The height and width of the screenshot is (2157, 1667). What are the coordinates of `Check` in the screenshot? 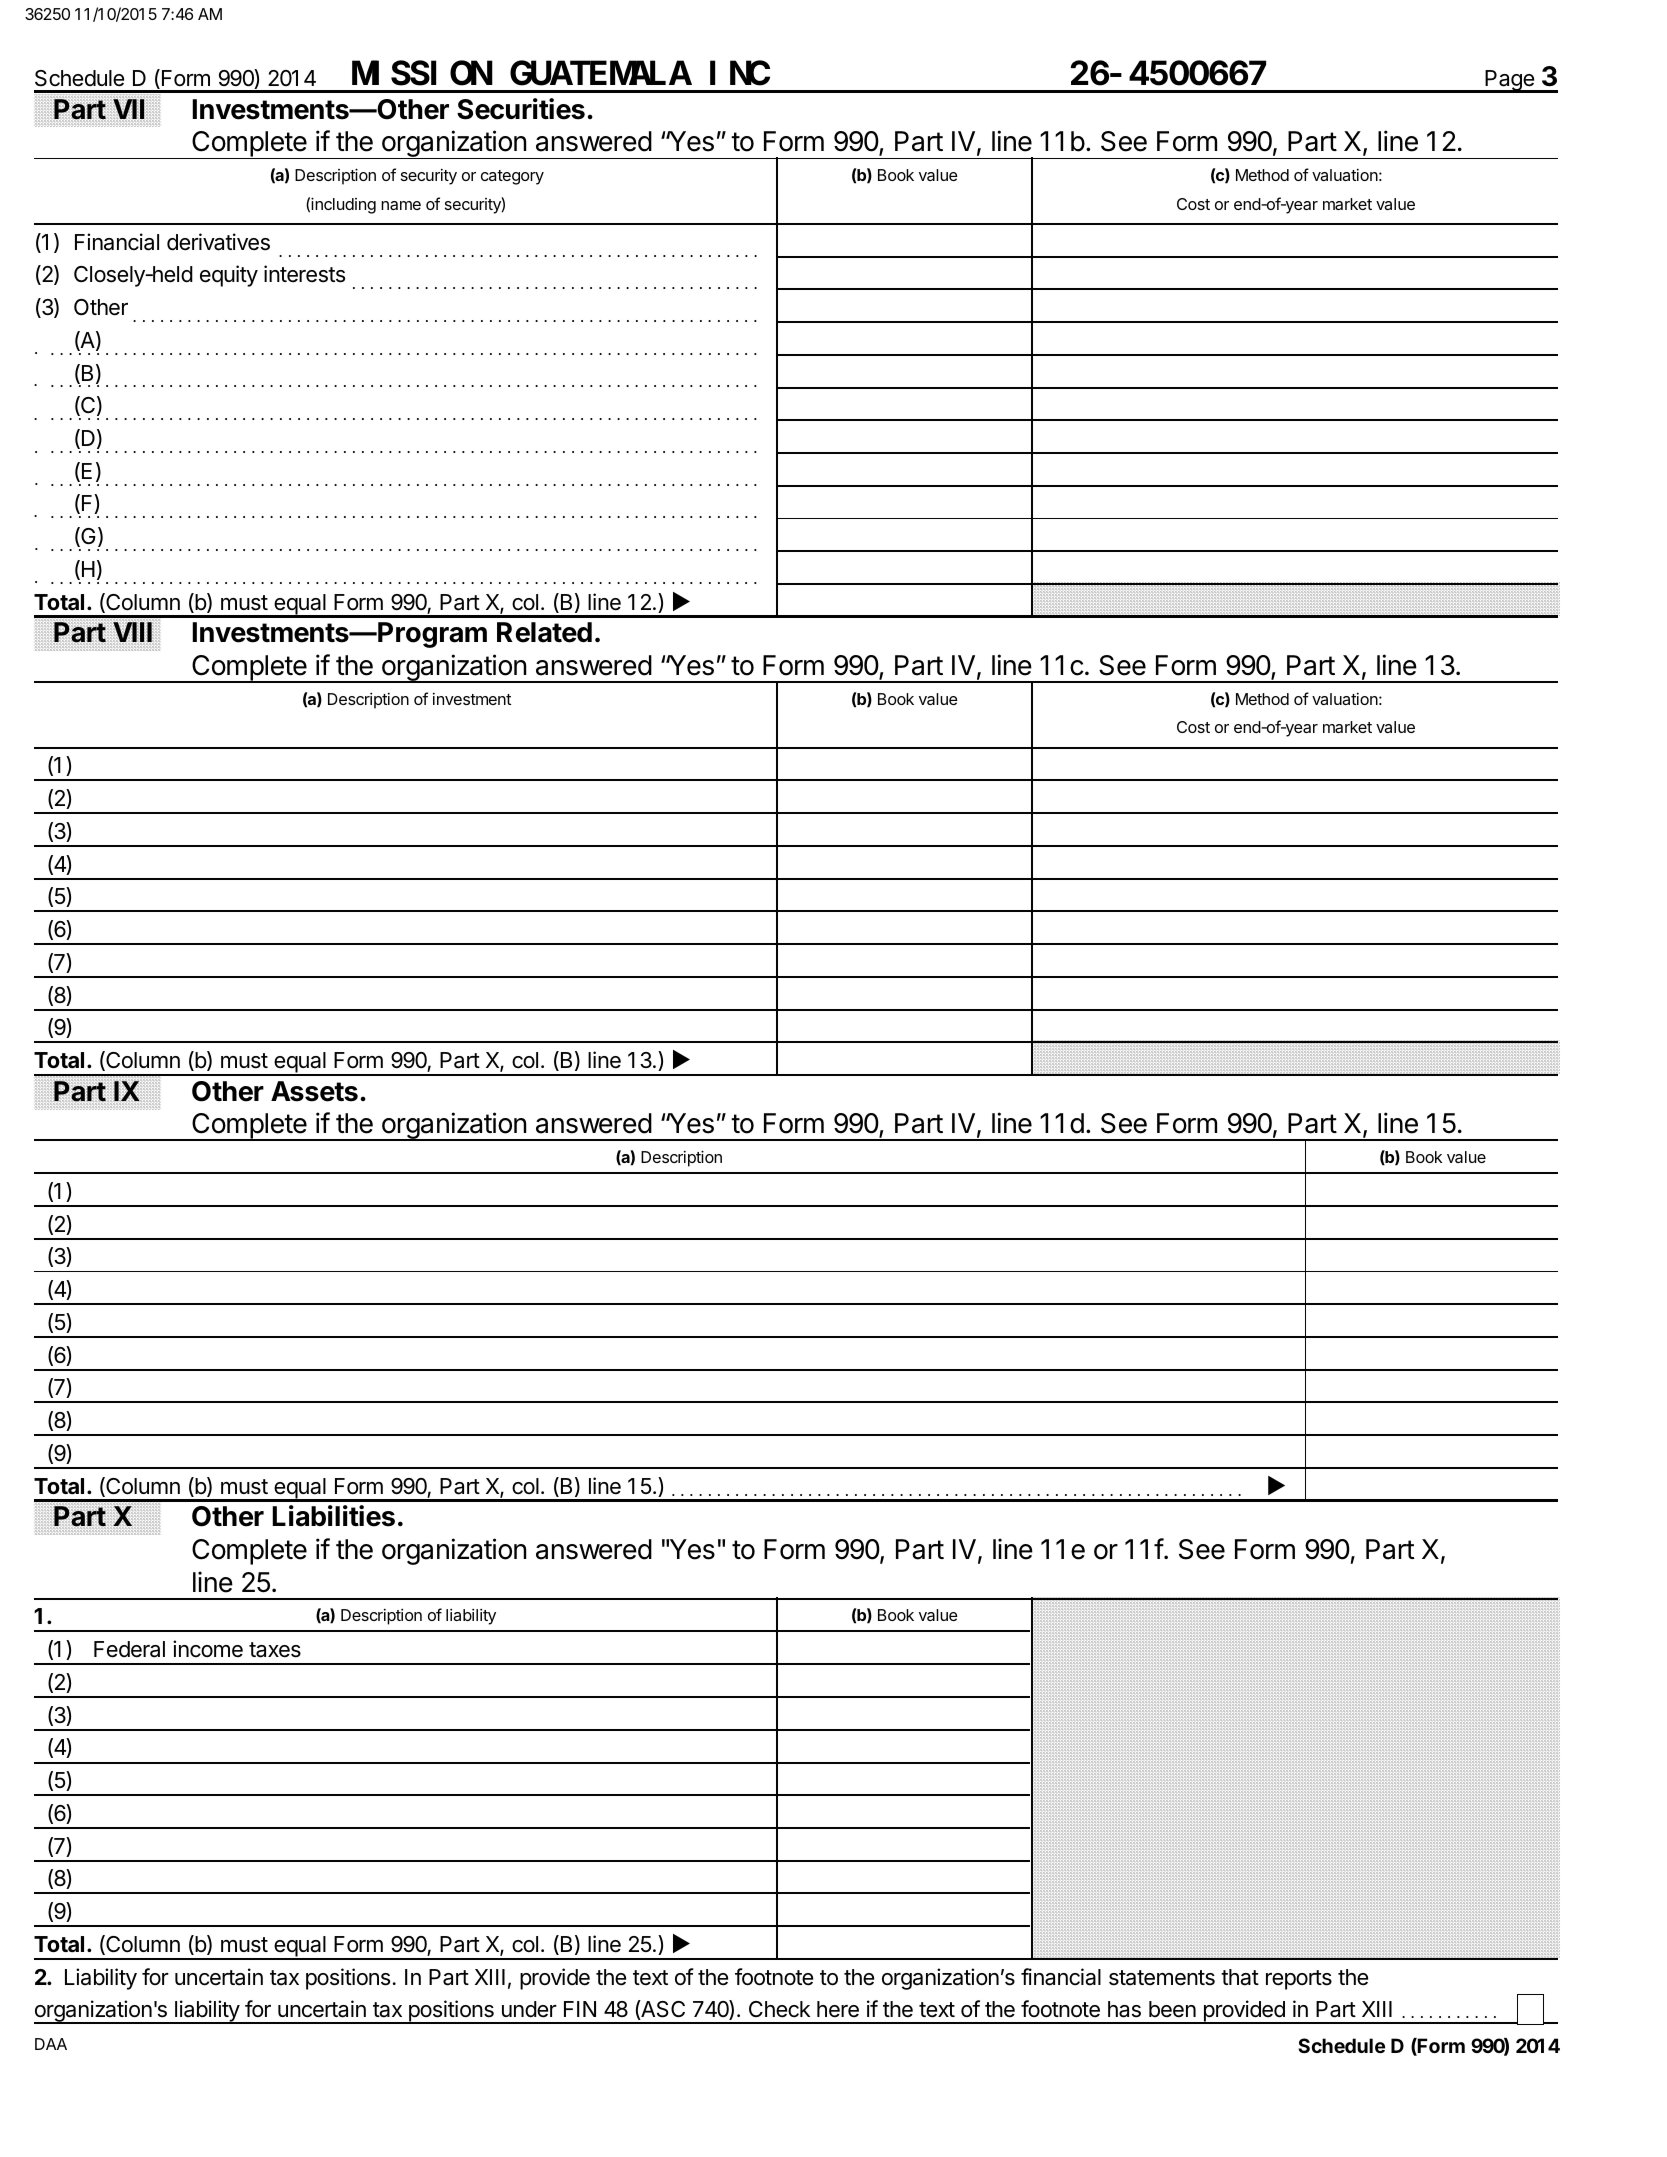 It's located at (779, 2009).
